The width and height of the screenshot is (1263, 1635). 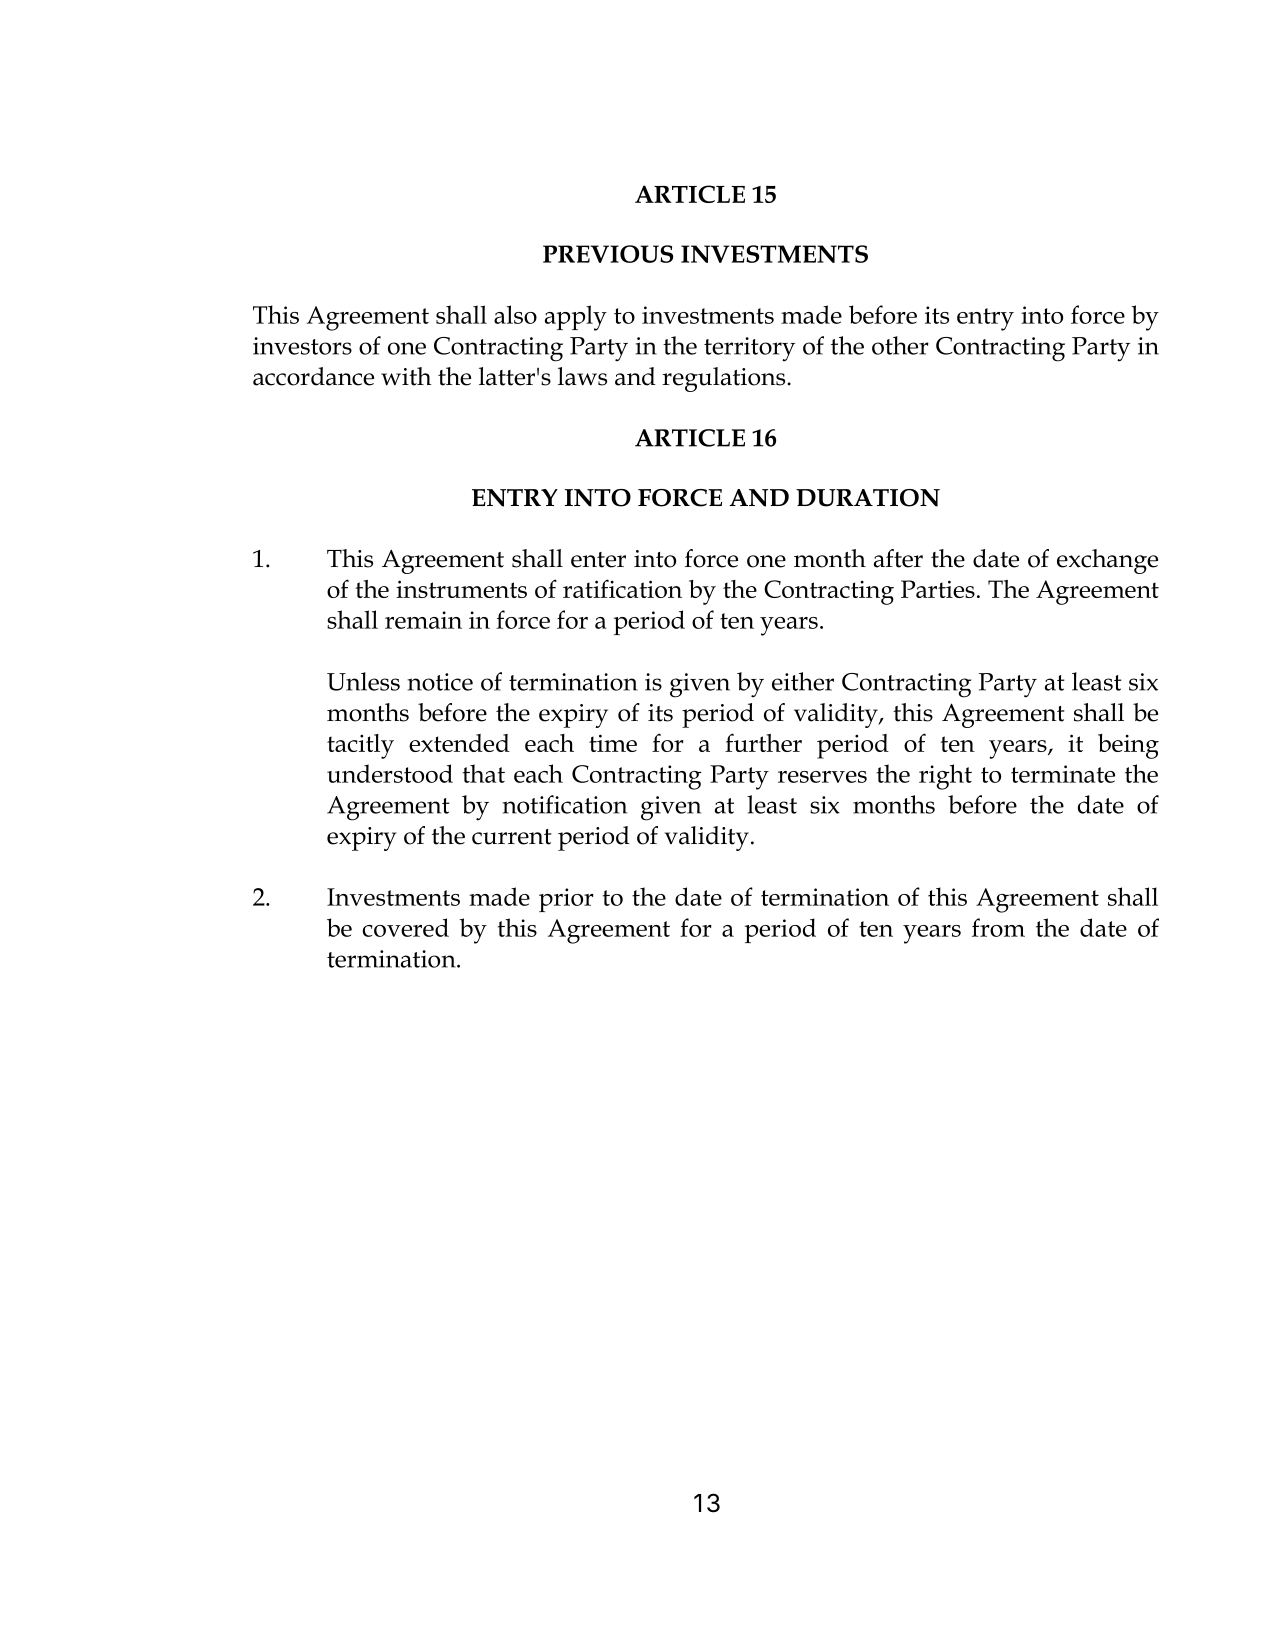 I want to click on also, so click(x=515, y=314).
